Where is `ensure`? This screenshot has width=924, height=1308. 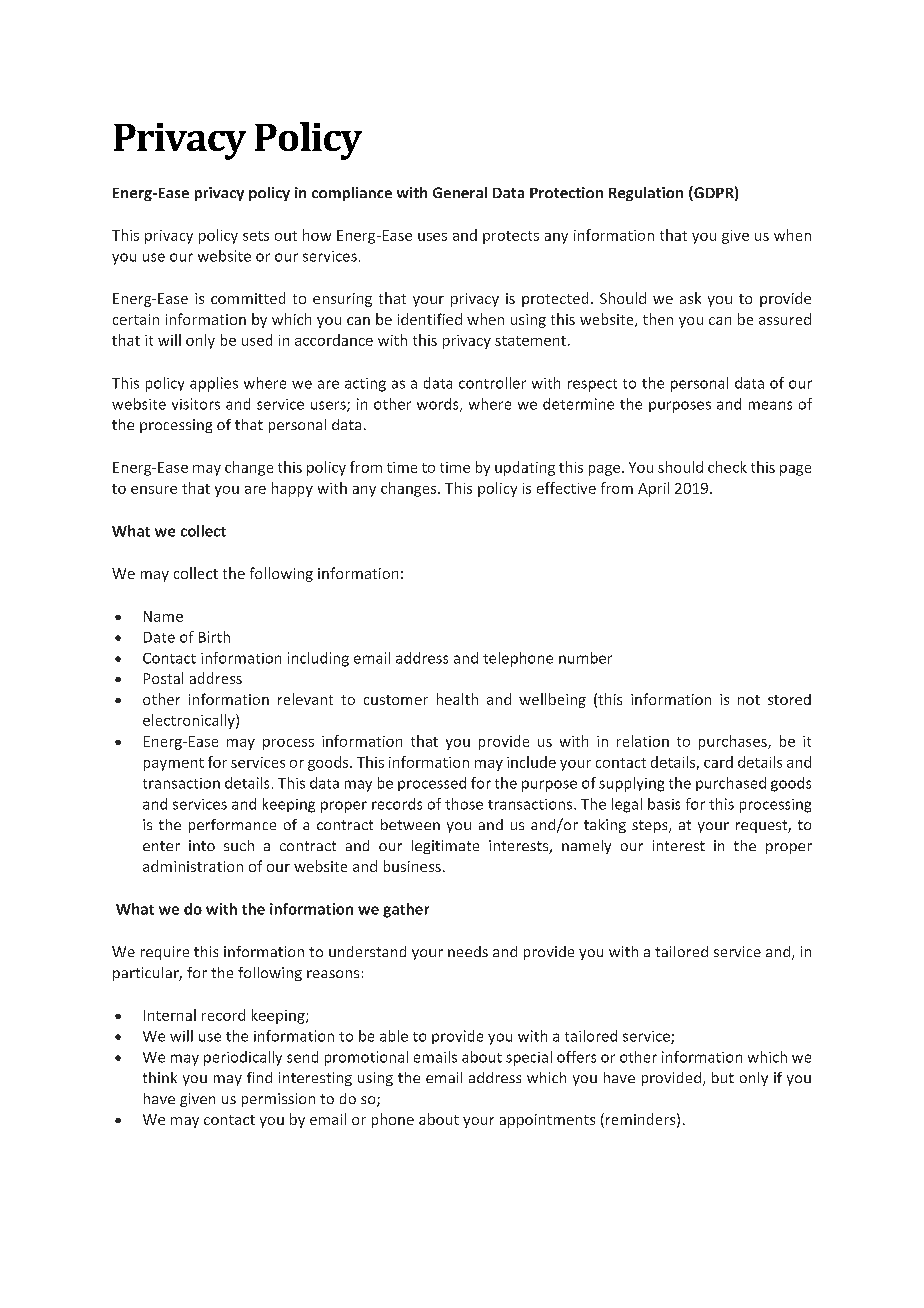 ensure is located at coordinates (154, 490).
